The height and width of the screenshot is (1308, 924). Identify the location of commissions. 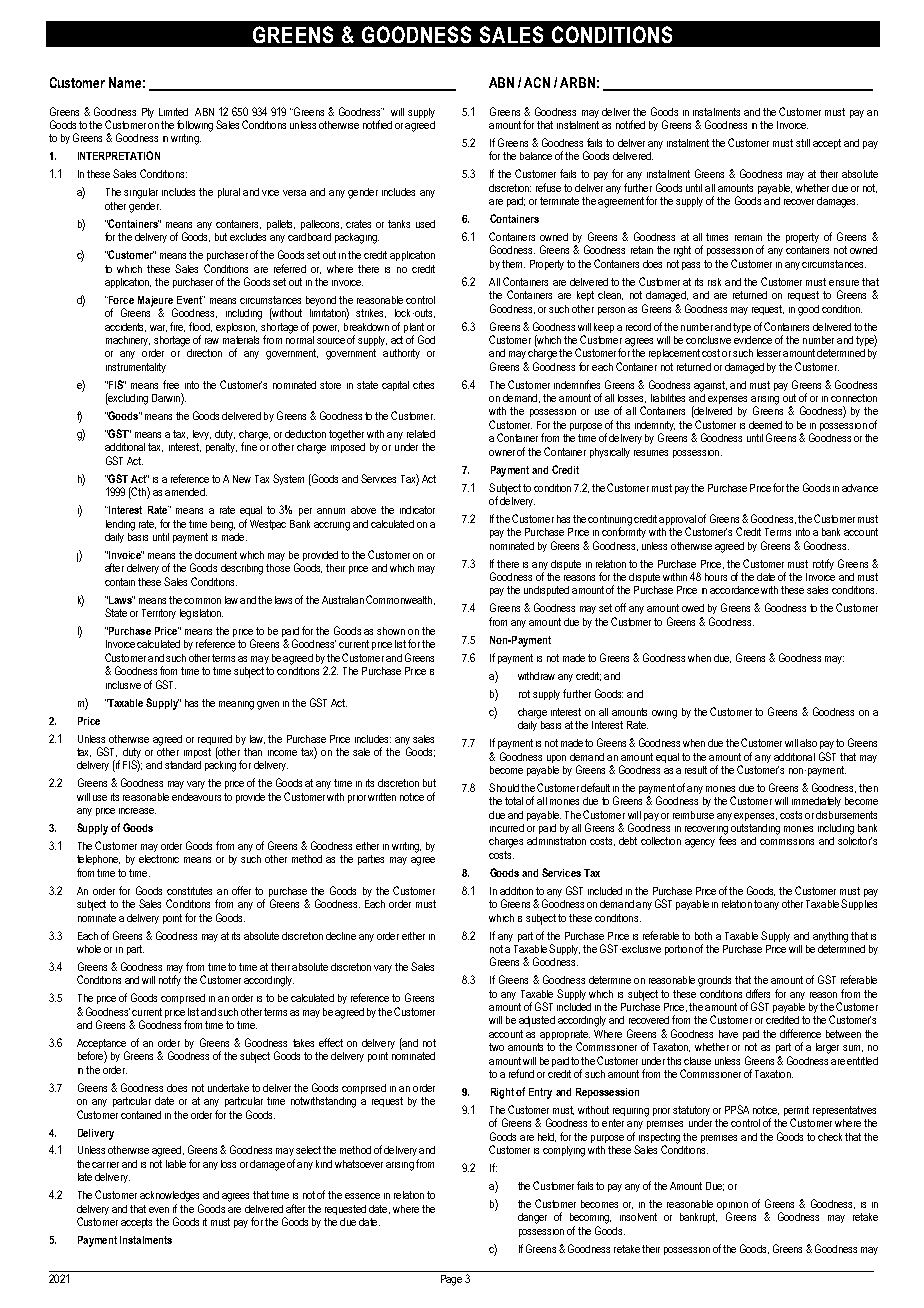
(787, 842).
